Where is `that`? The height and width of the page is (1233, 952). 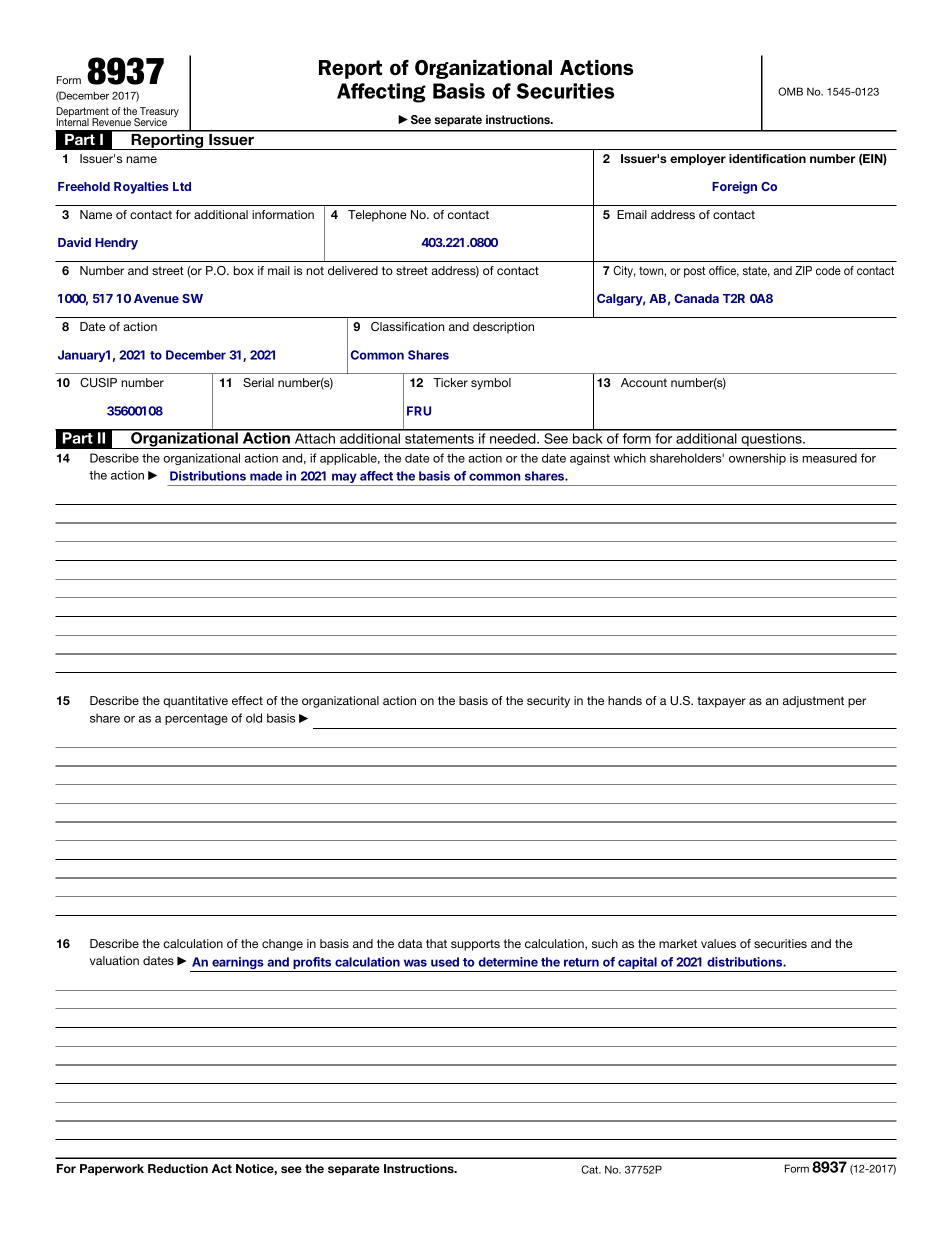 that is located at coordinates (436, 943).
